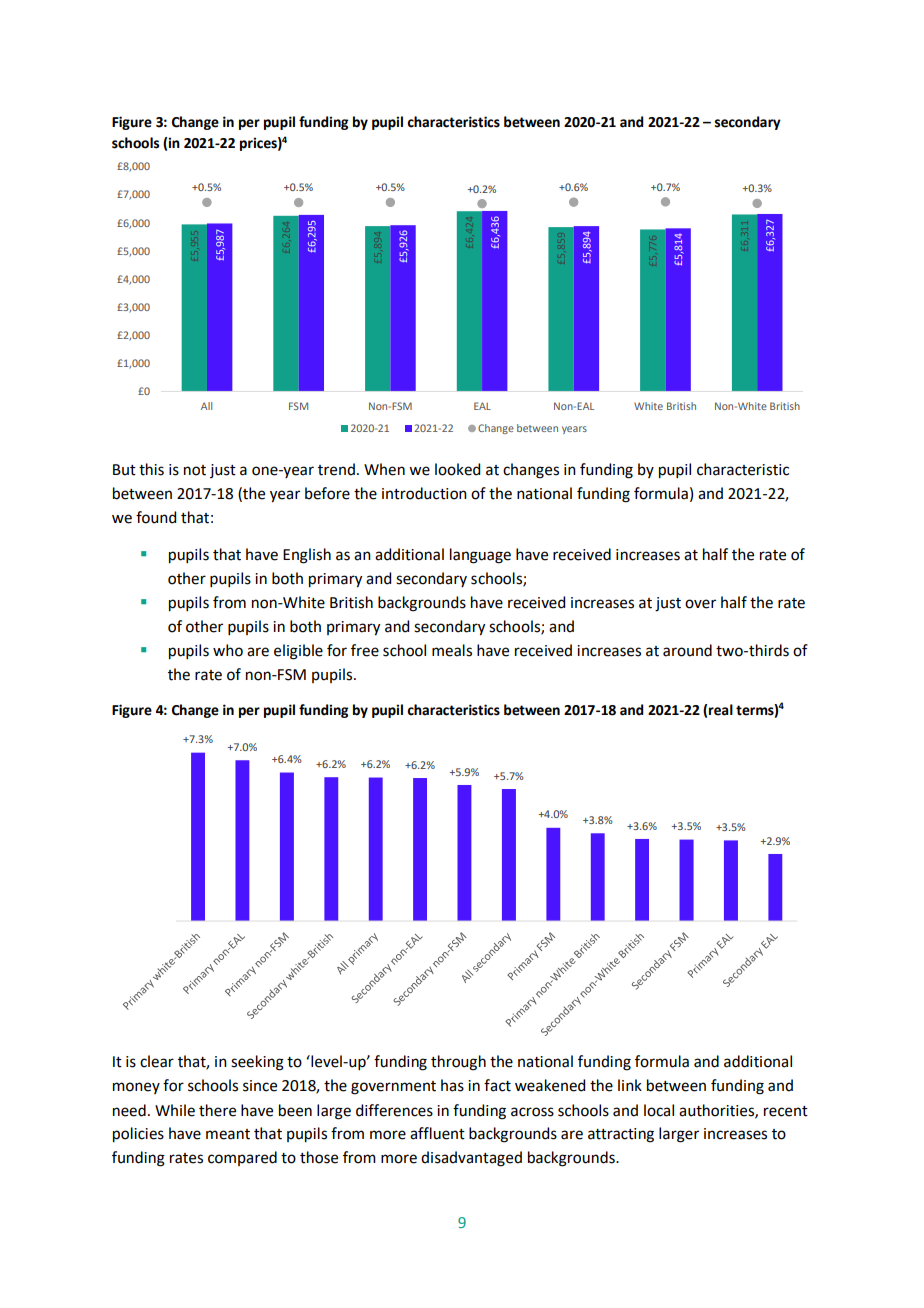 Image resolution: width=924 pixels, height=1308 pixels. Describe the element at coordinates (206, 406) in the document. I see `All` at that location.
